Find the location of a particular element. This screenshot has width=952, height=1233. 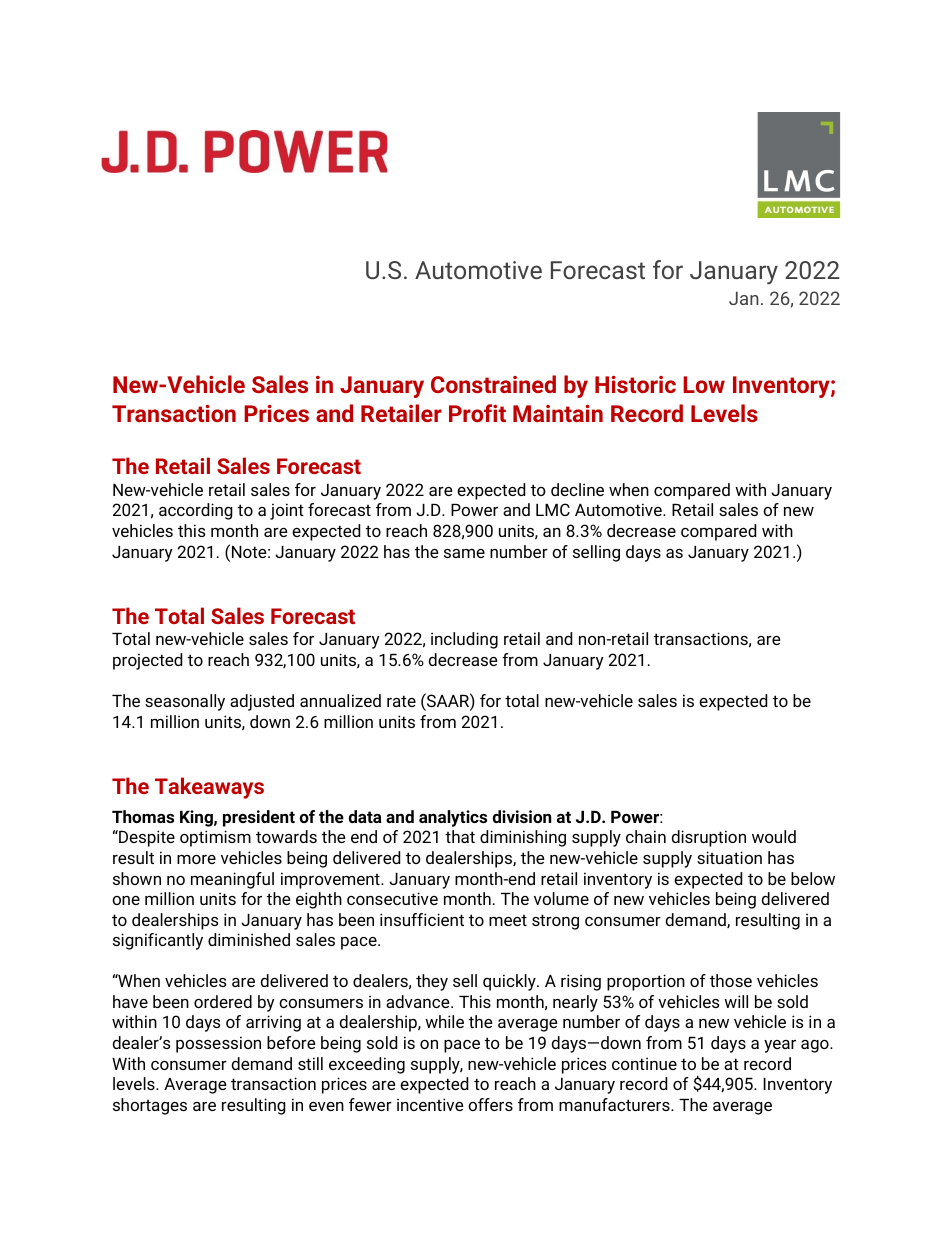

year is located at coordinates (780, 1046).
